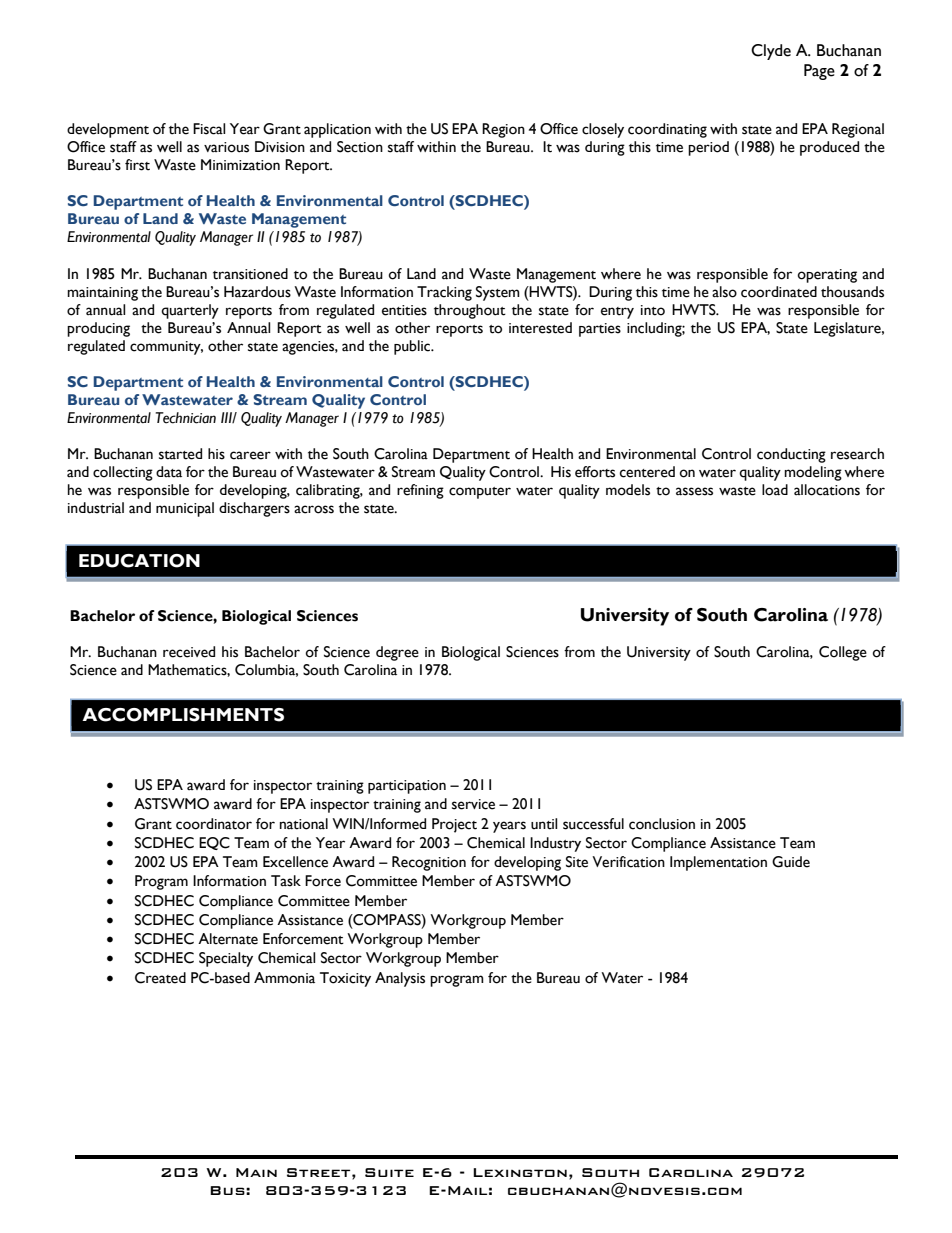 The image size is (952, 1233). Describe the element at coordinates (389, 1172) in the screenshot. I see `Suite` at that location.
